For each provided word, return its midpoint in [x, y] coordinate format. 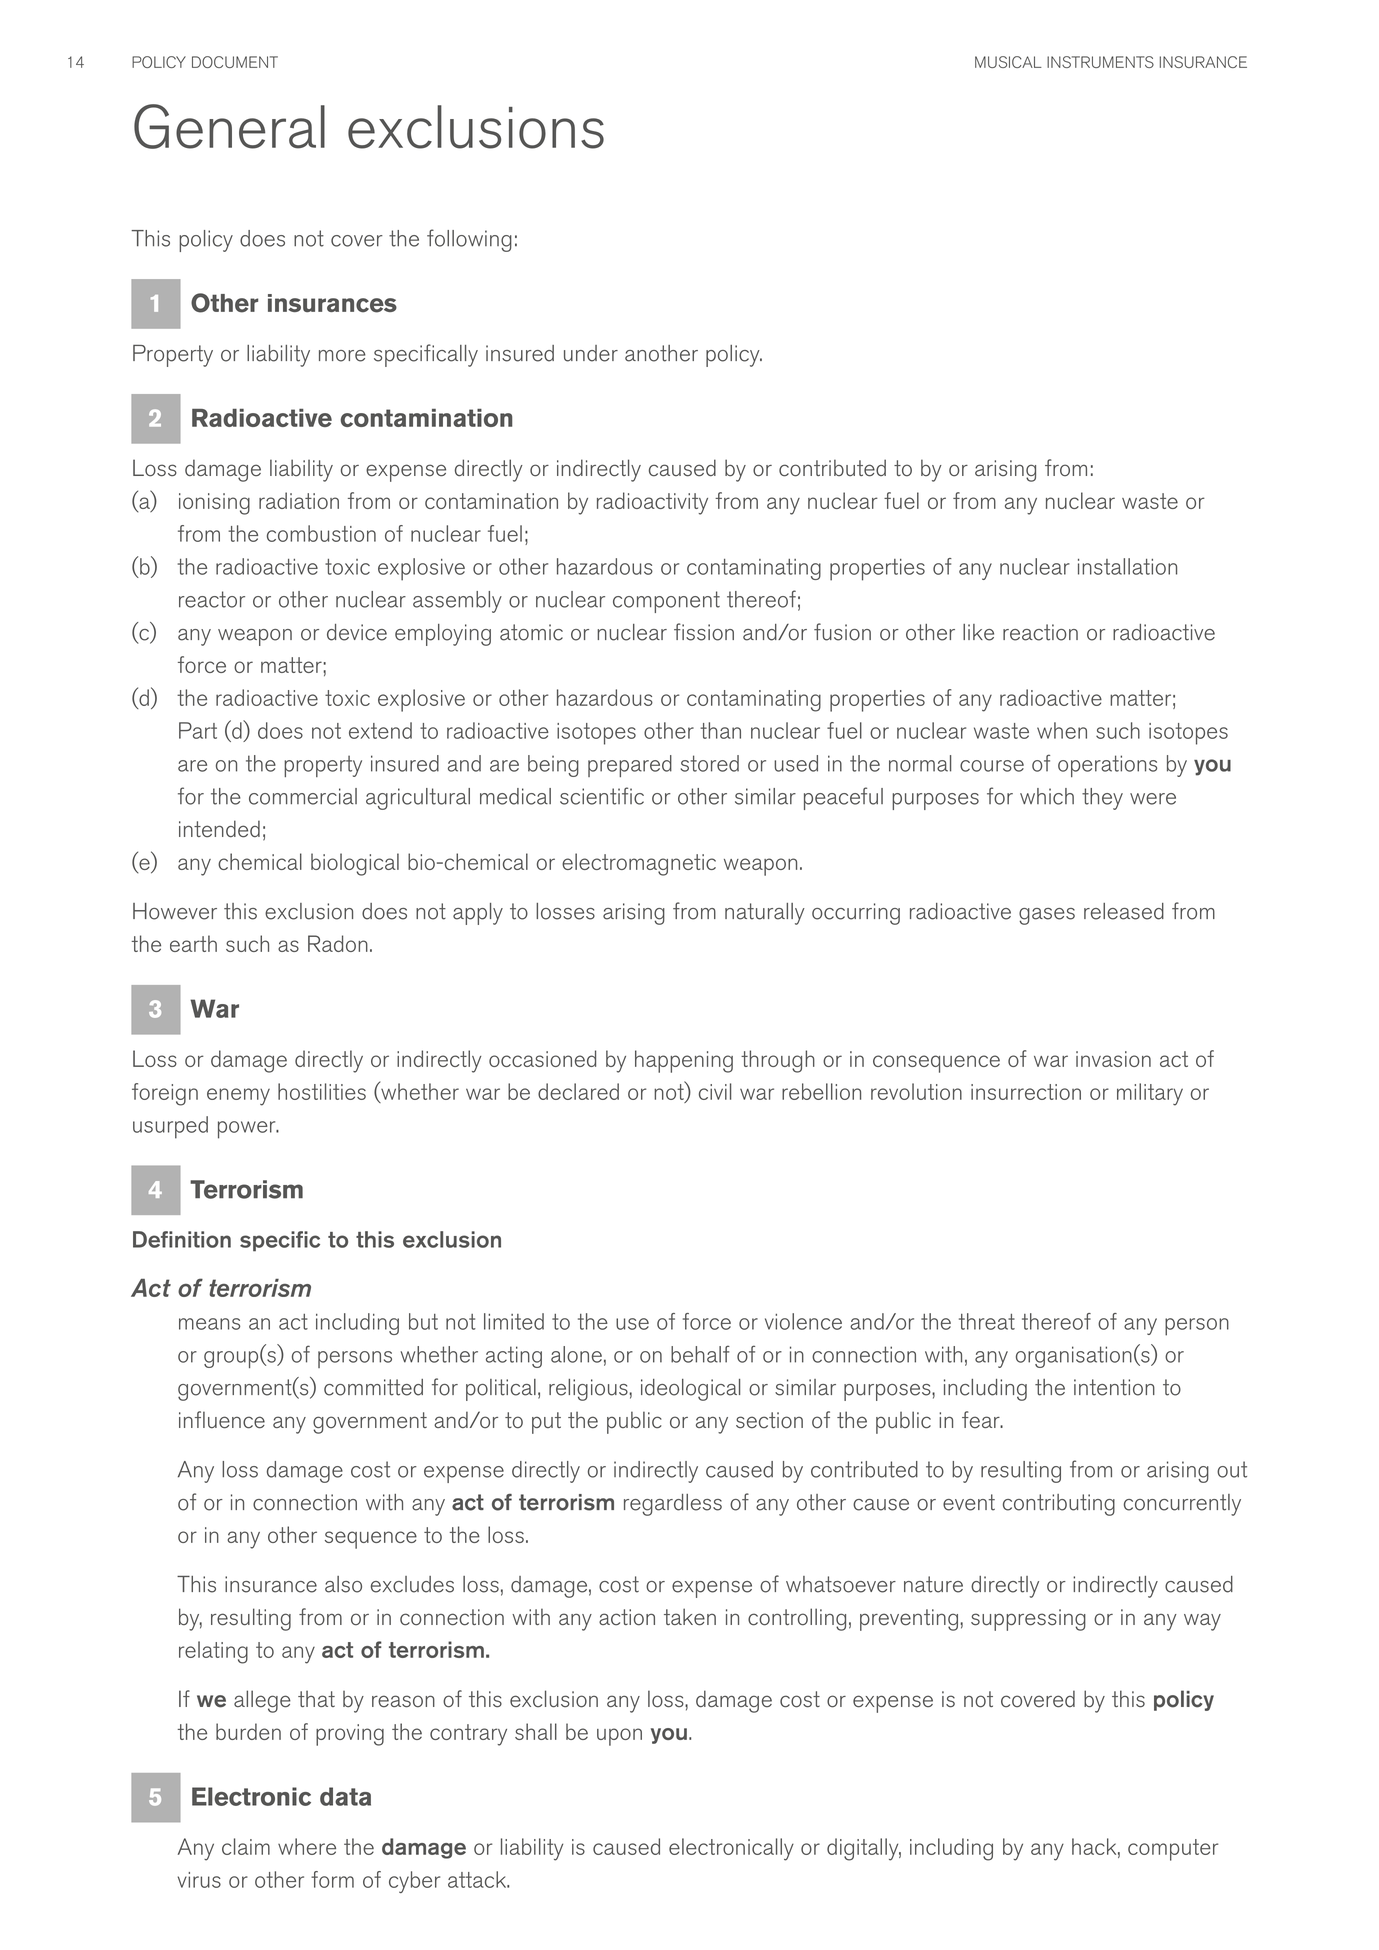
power [248, 1130]
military [1150, 1094]
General [229, 126]
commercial [303, 796]
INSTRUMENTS [1100, 62]
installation [1127, 566]
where [307, 1846]
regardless [673, 1505]
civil [715, 1091]
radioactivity [652, 503]
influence [222, 1420]
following [469, 240]
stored [710, 763]
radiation [299, 500]
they [1102, 799]
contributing [1059, 1505]
